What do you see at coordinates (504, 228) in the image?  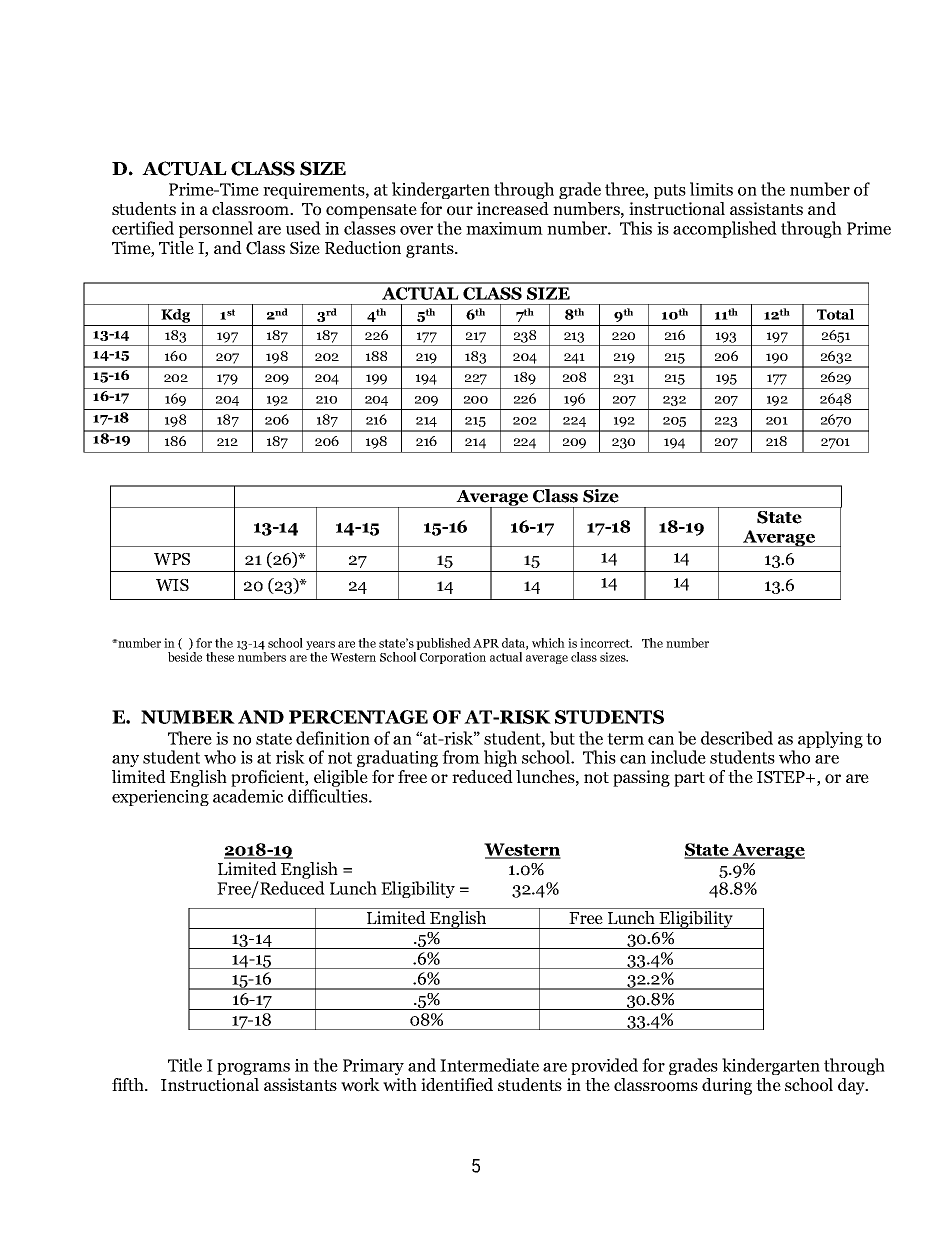 I see `maximum` at bounding box center [504, 228].
